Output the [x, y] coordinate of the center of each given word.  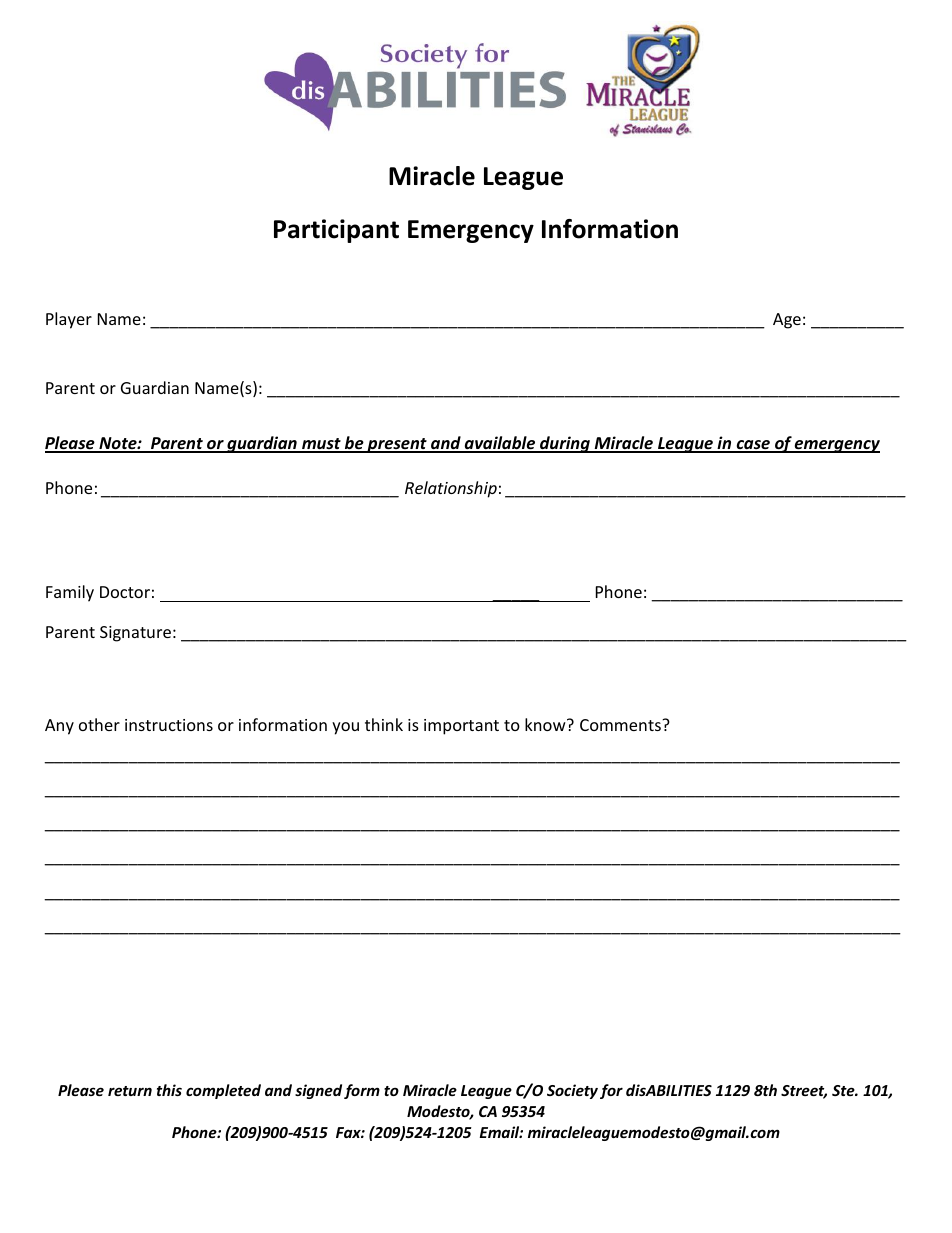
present [397, 445]
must [321, 445]
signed [318, 1091]
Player [69, 320]
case [753, 446]
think [384, 724]
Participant [336, 231]
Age [787, 321]
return [130, 1091]
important [461, 727]
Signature [135, 634]
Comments [621, 725]
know [546, 724]
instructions [169, 725]
